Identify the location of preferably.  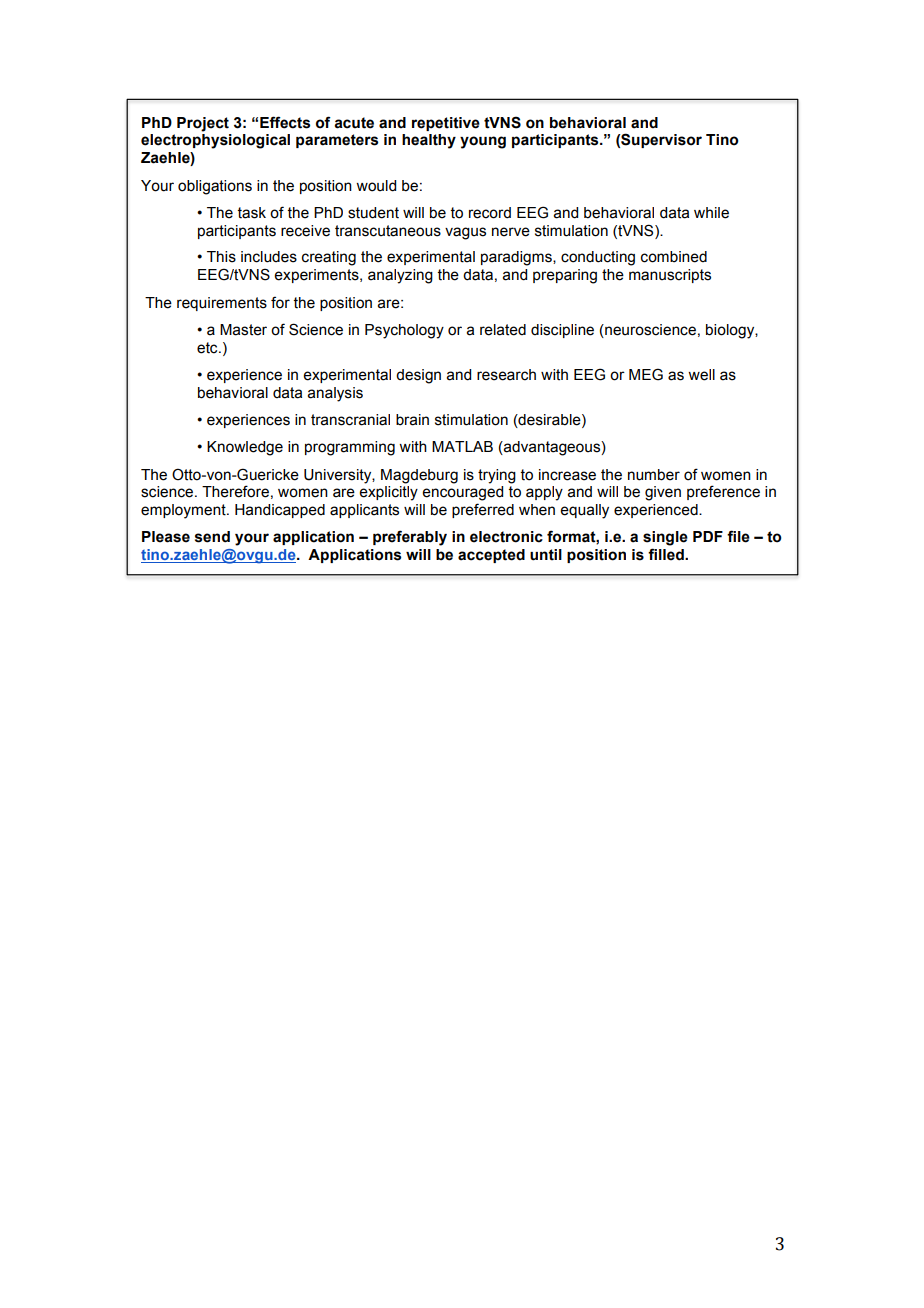
(410, 538).
